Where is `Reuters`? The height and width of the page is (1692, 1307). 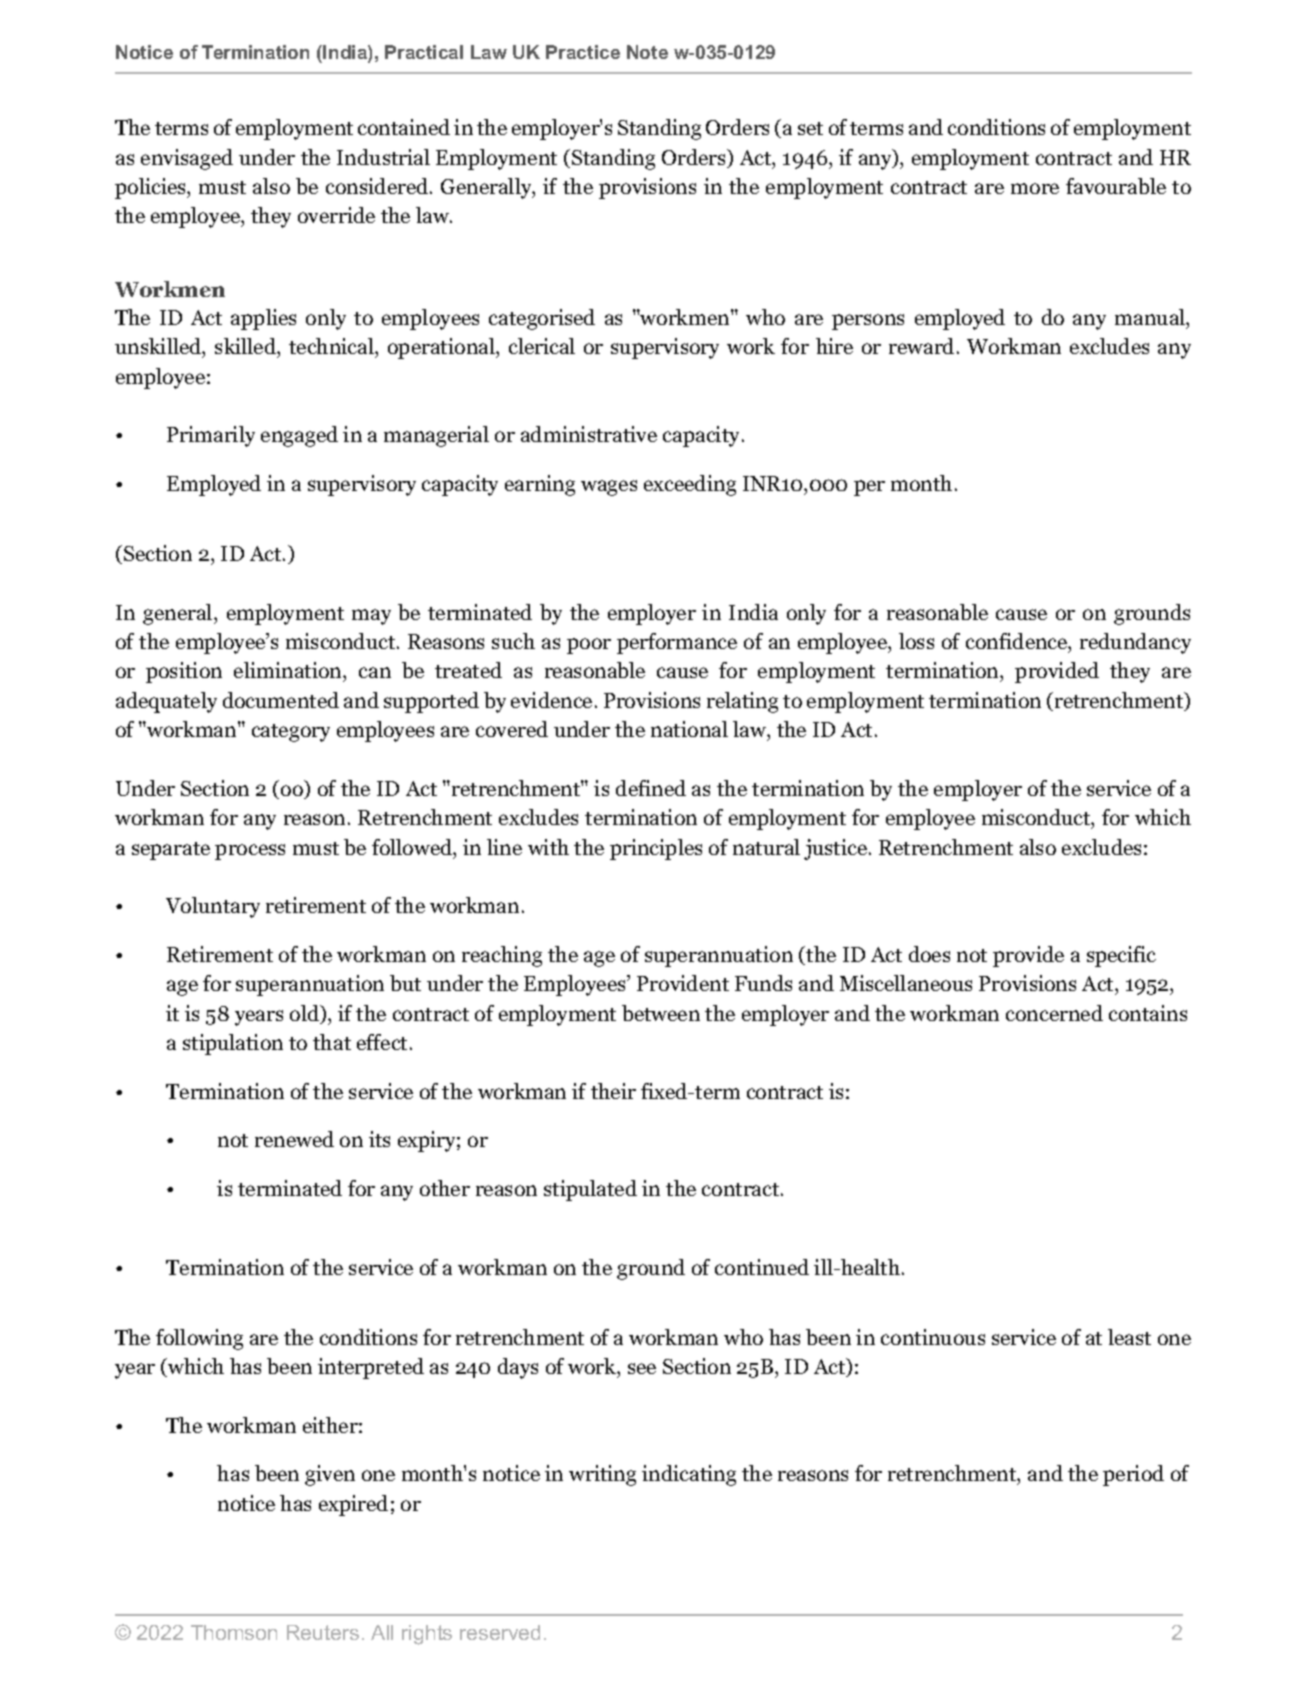 Reuters is located at coordinates (323, 1632).
